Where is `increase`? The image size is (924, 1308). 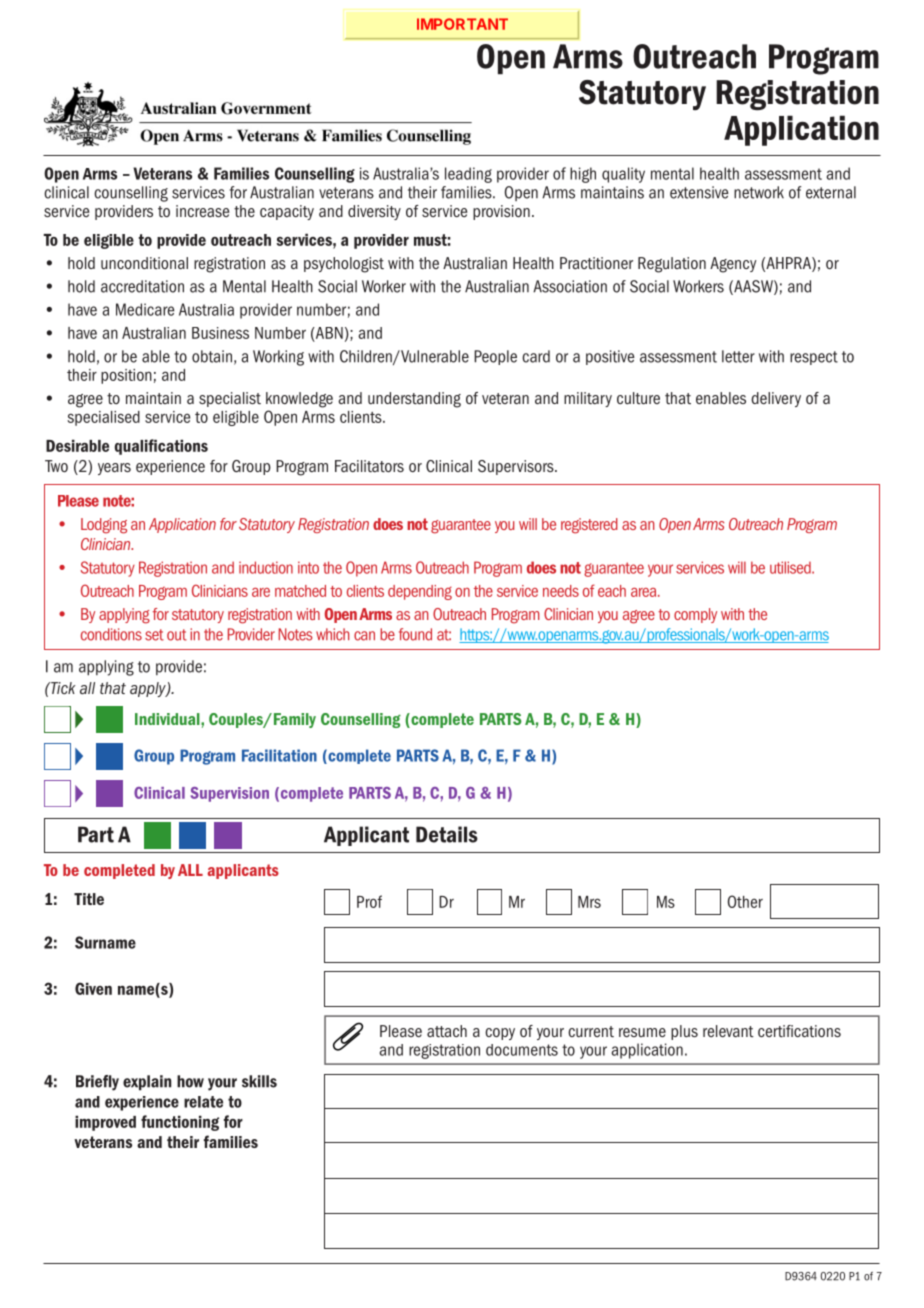 increase is located at coordinates (202, 211).
